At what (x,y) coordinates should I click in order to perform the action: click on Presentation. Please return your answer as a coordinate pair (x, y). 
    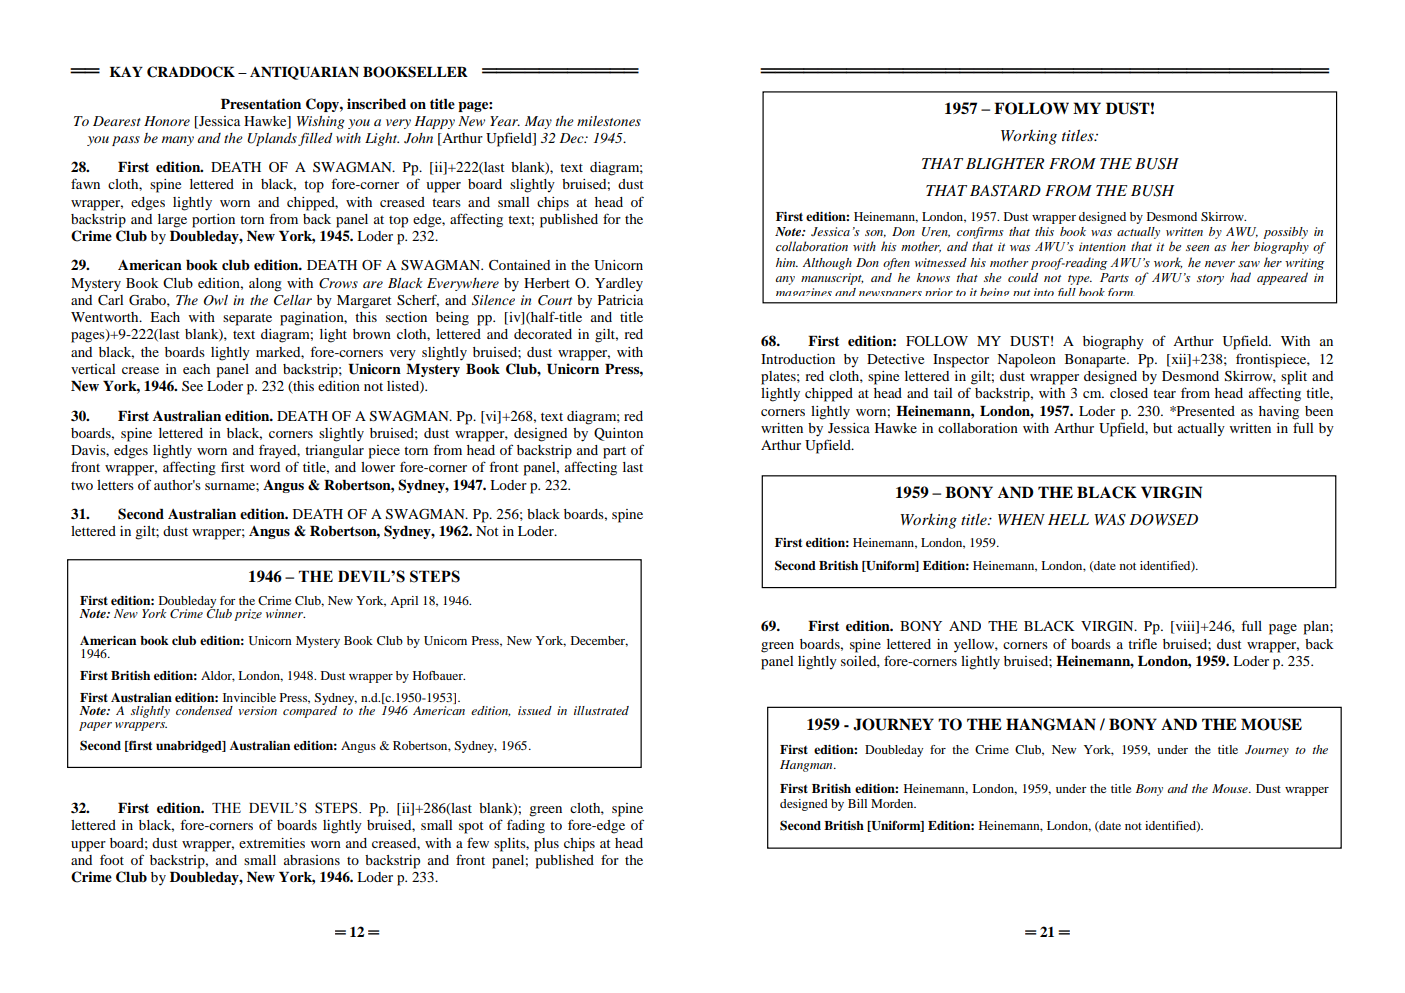
    Looking at the image, I should click on (261, 103).
